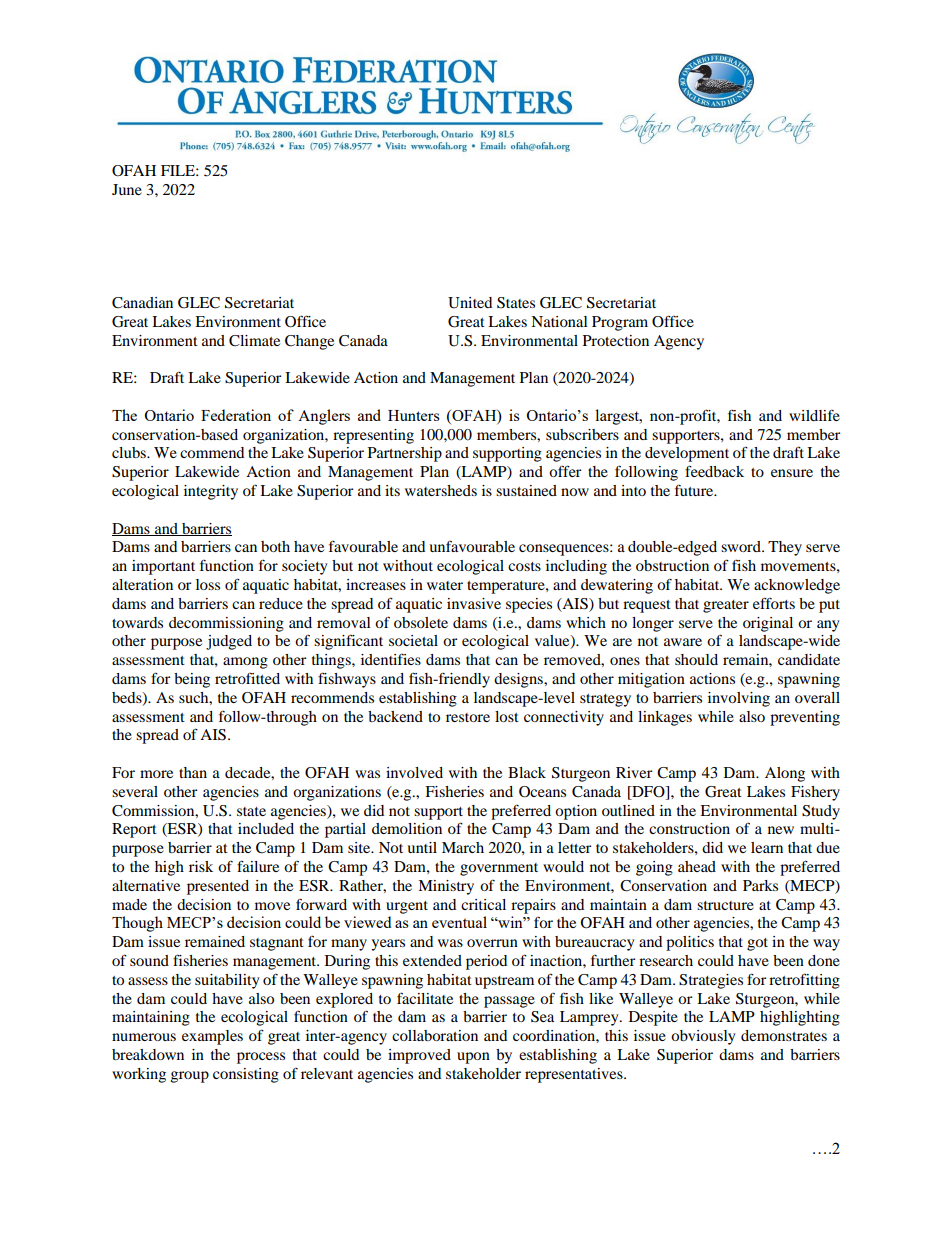 Image resolution: width=952 pixels, height=1233 pixels. Describe the element at coordinates (468, 717) in the screenshot. I see `restore` at that location.
